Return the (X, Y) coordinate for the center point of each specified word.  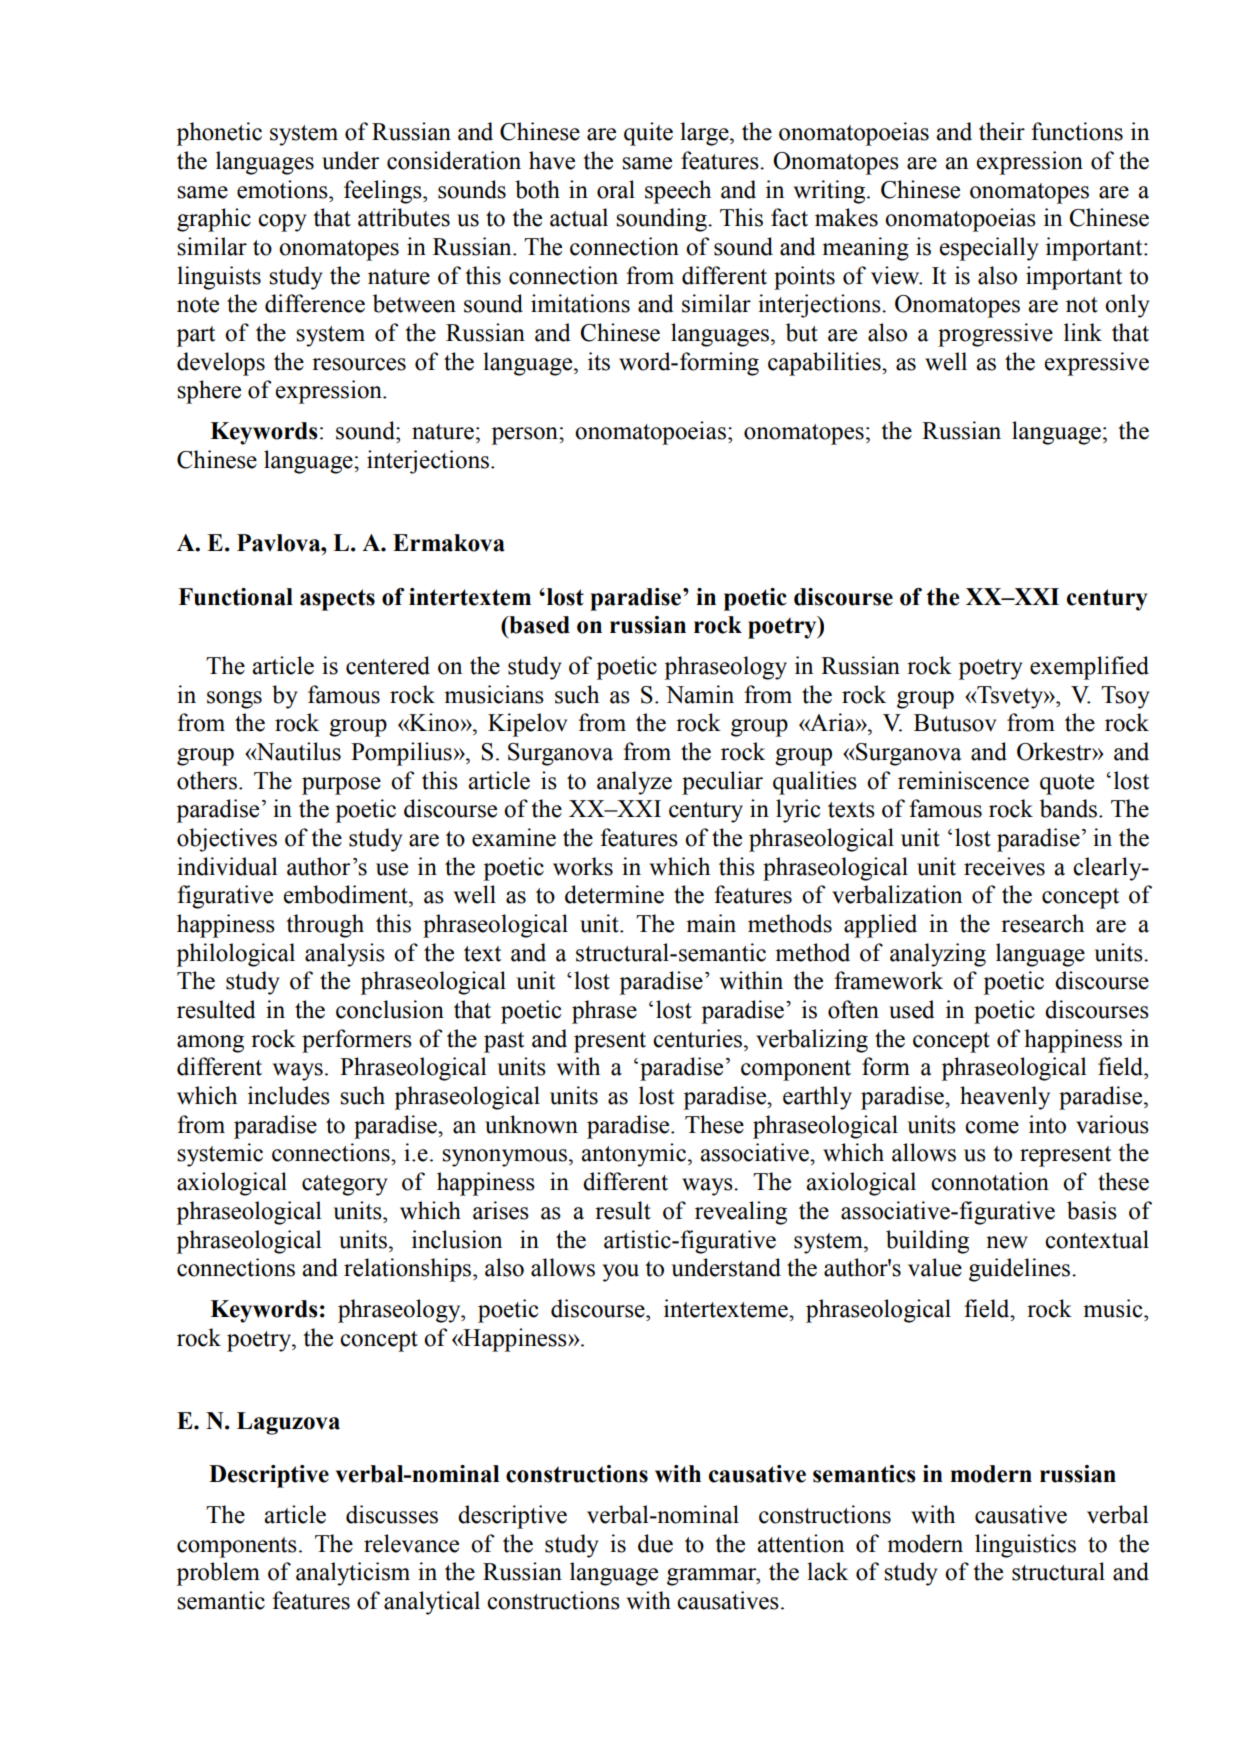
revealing (741, 1213)
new (1007, 1242)
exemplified (1089, 668)
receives (1004, 866)
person (525, 436)
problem (218, 1574)
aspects (337, 600)
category (345, 1185)
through (325, 926)
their (1002, 131)
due (655, 1543)
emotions (283, 189)
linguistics (1025, 1546)
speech (678, 192)
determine (614, 894)
